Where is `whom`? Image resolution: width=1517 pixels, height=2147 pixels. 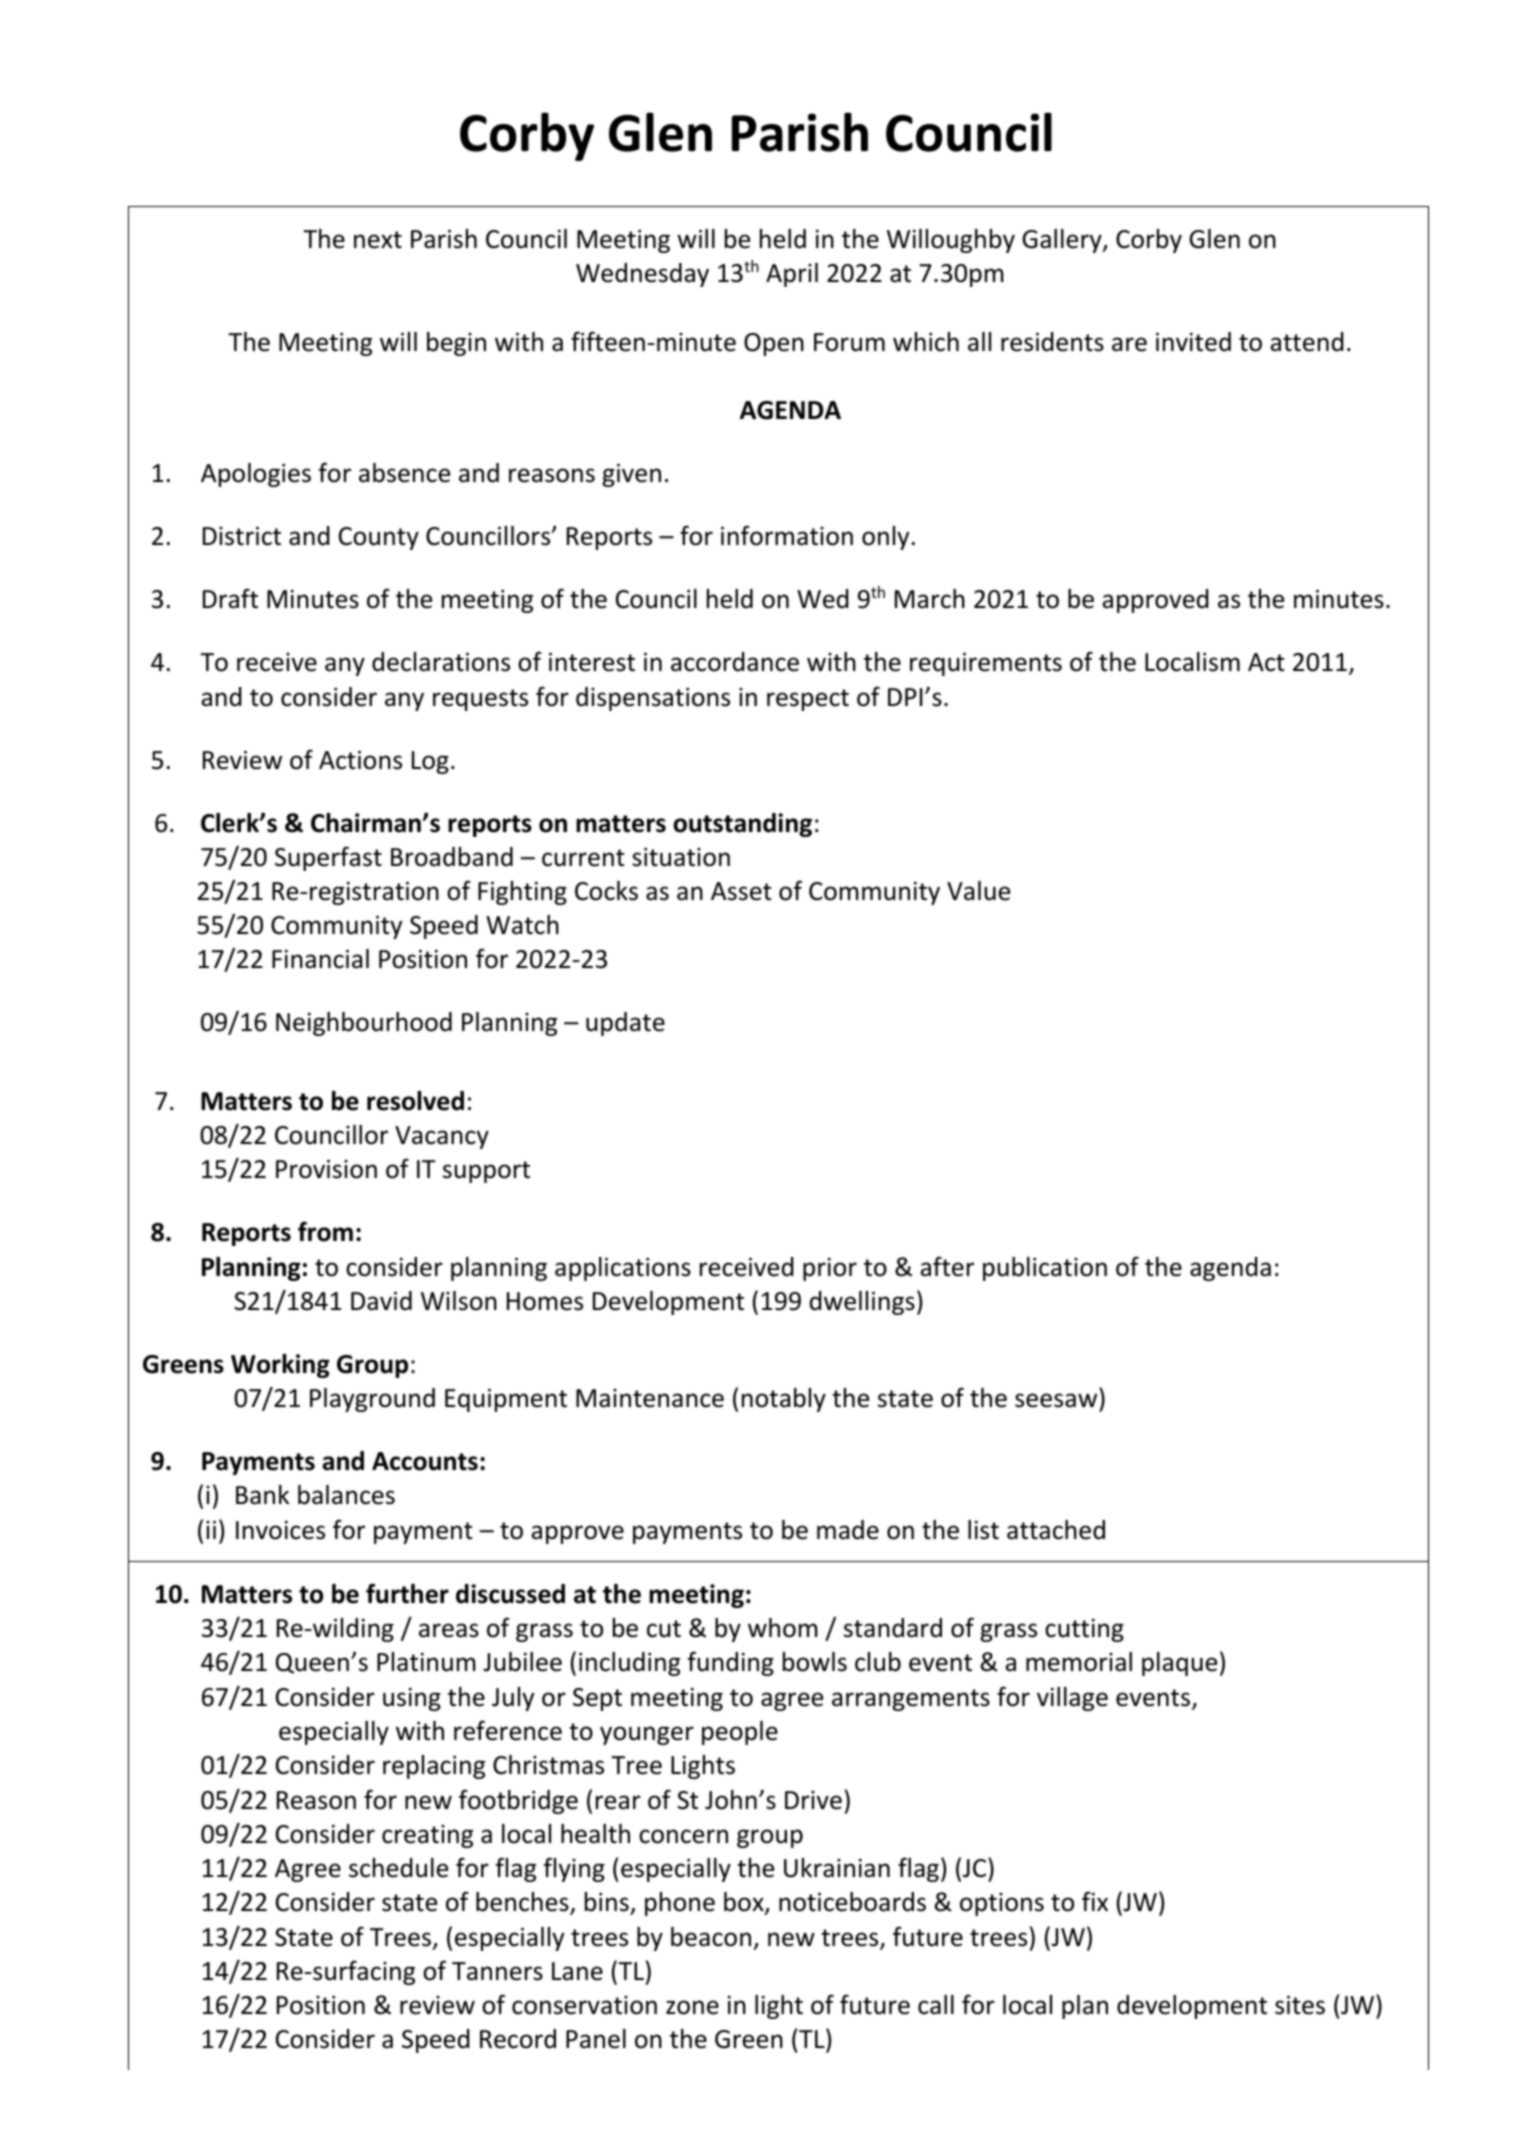 whom is located at coordinates (783, 1628).
